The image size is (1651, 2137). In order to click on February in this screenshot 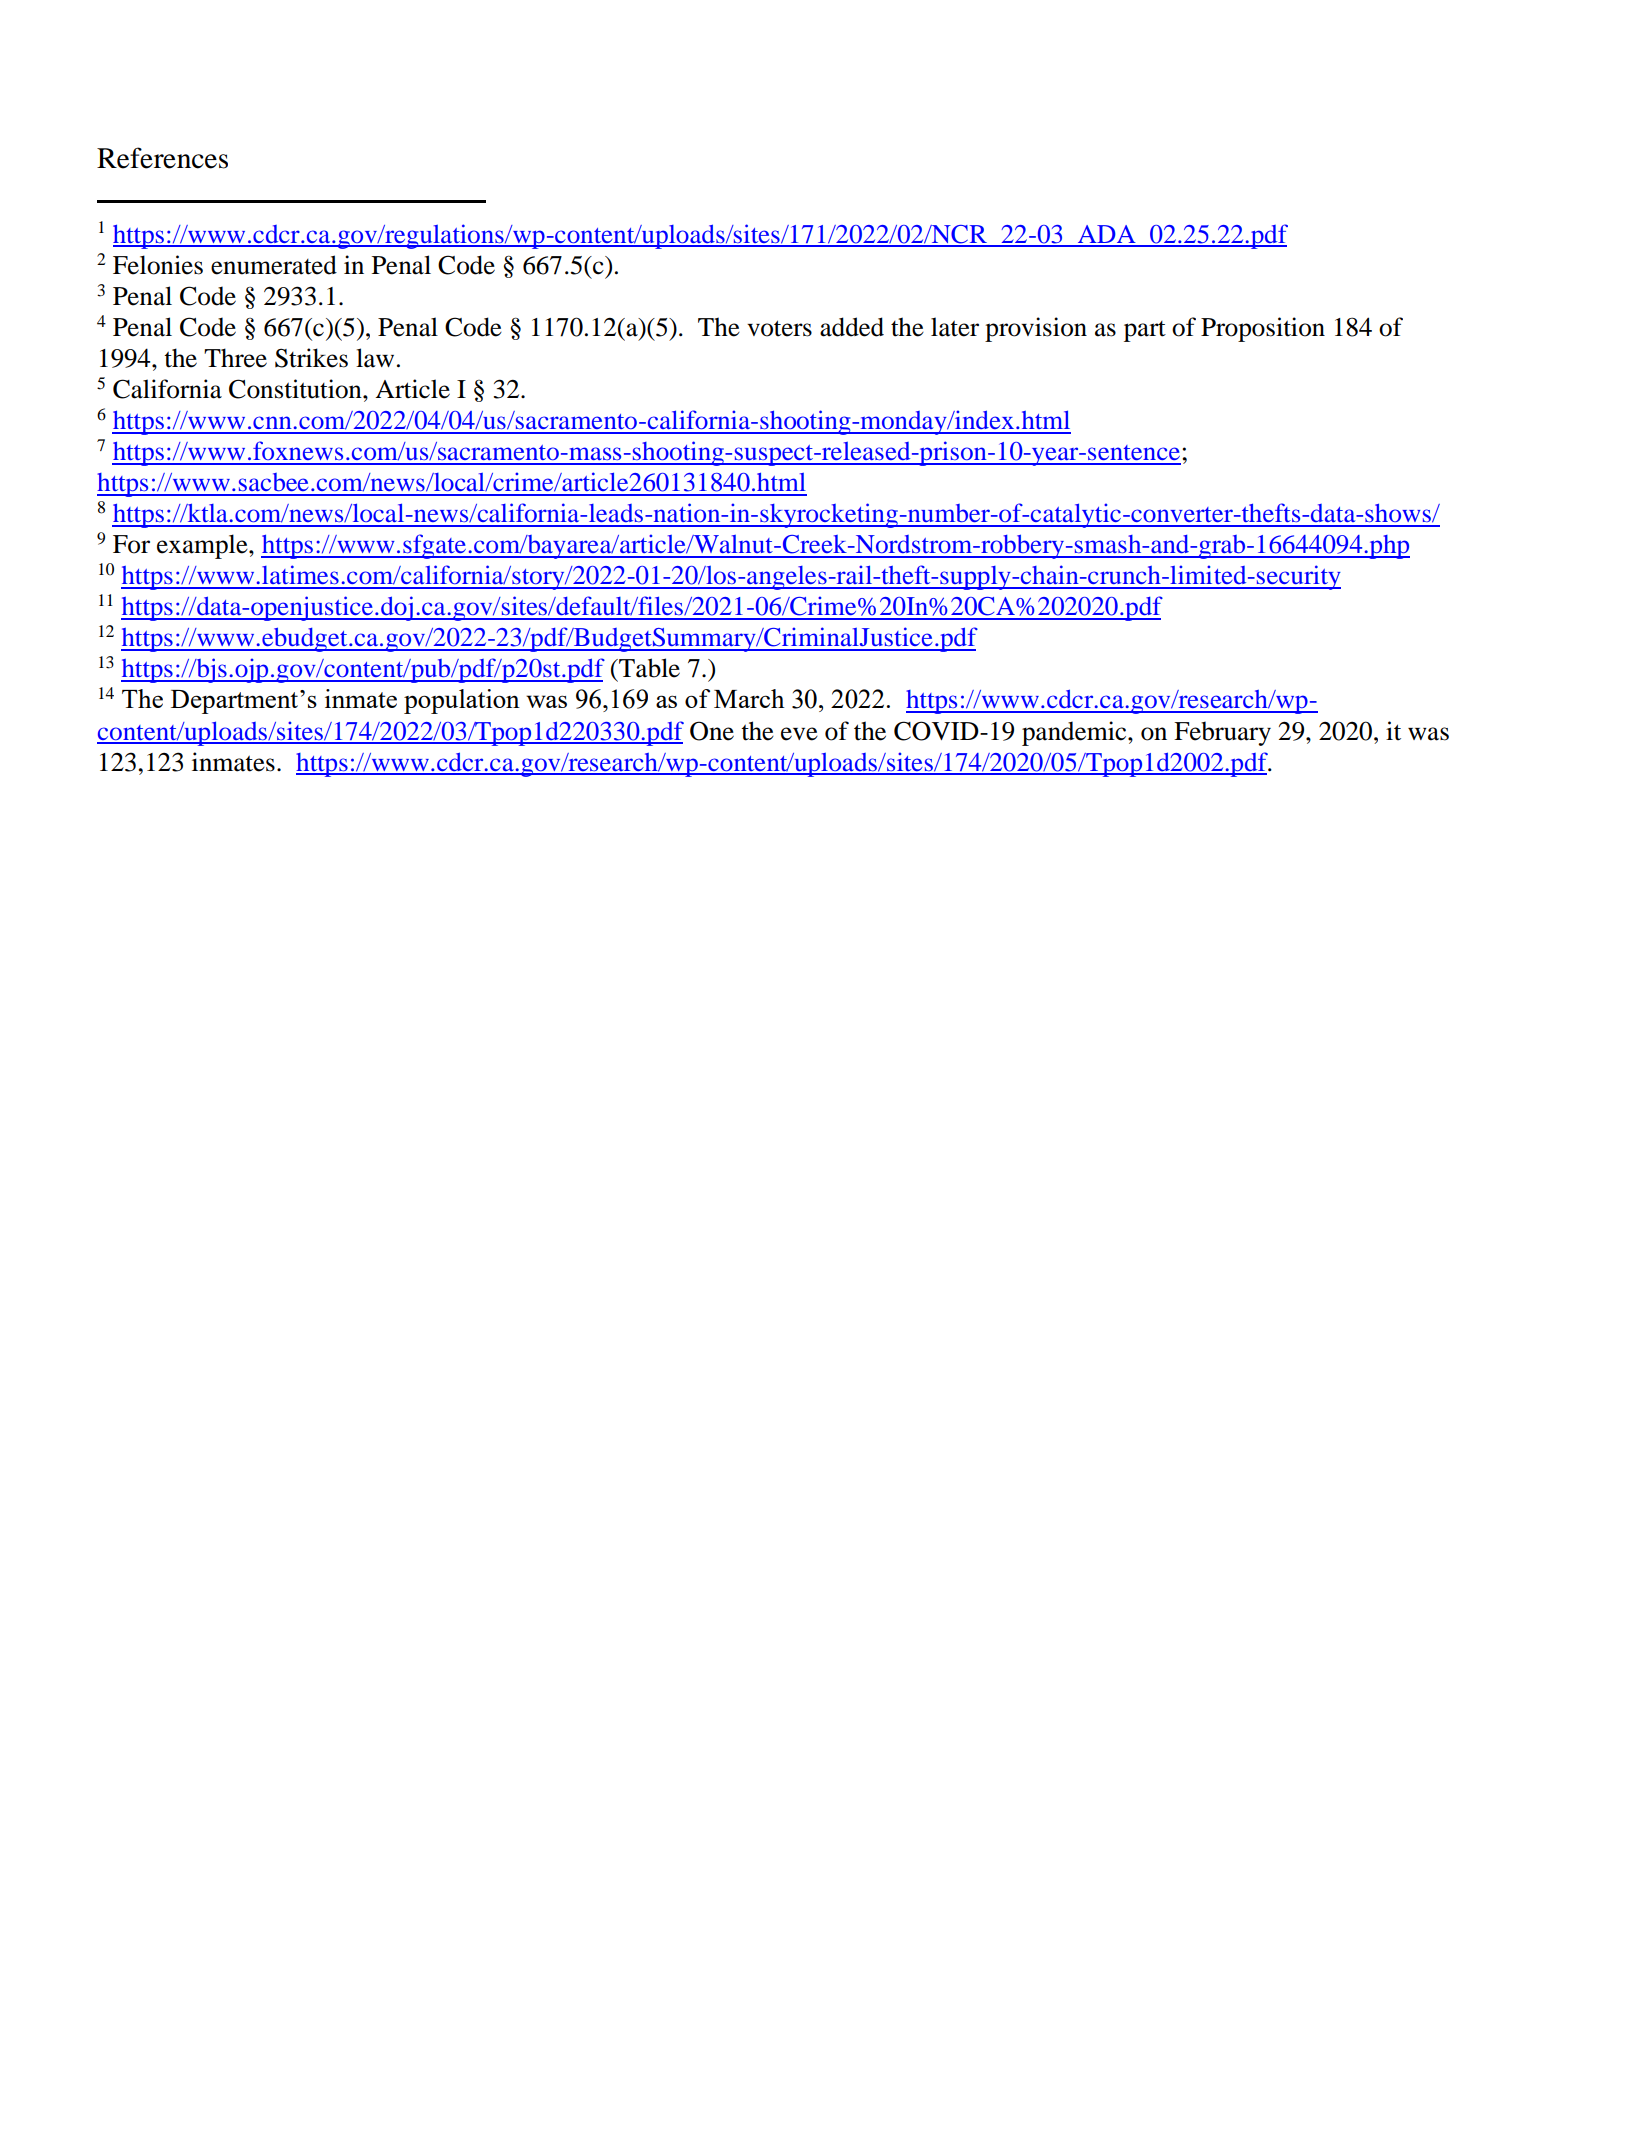, I will do `click(1222, 733)`.
